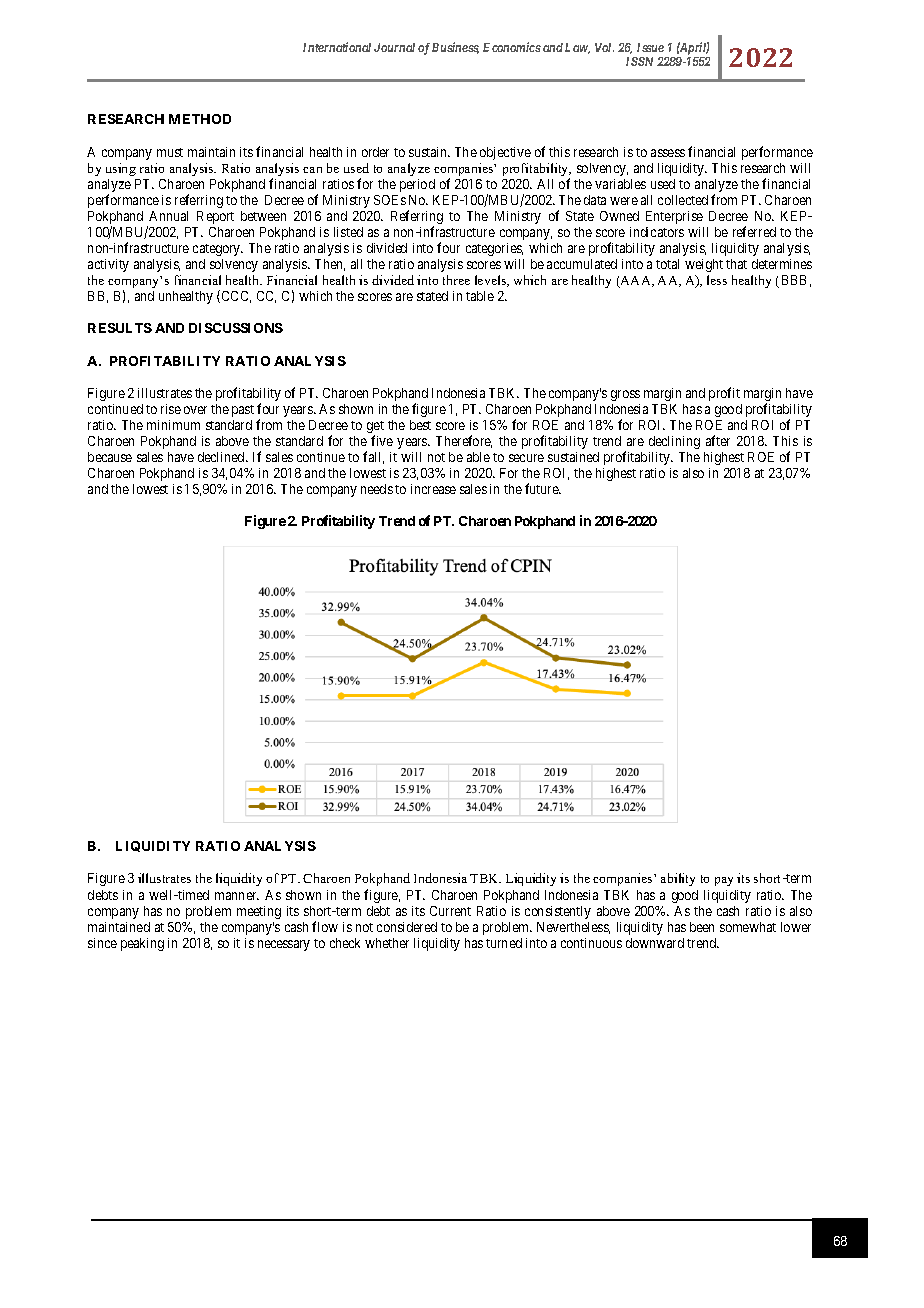  Describe the element at coordinates (218, 250) in the screenshot. I see `category` at that location.
